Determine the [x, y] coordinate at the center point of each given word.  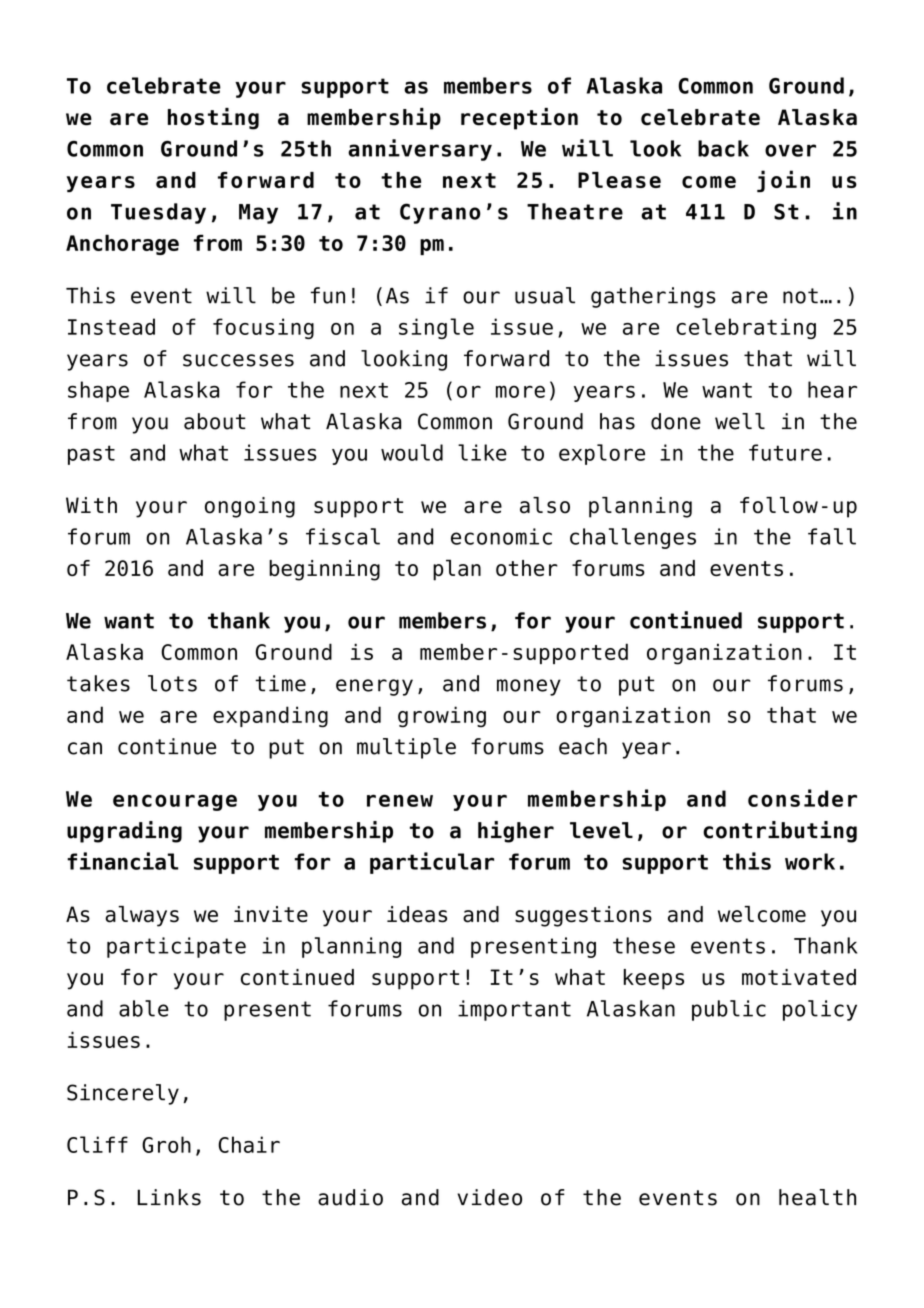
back [723, 148]
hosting [213, 119]
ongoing [250, 507]
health [817, 1197]
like [482, 452]
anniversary [420, 150]
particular [432, 863]
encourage [175, 802]
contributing [780, 832]
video [489, 1197]
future [785, 452]
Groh [166, 1144]
